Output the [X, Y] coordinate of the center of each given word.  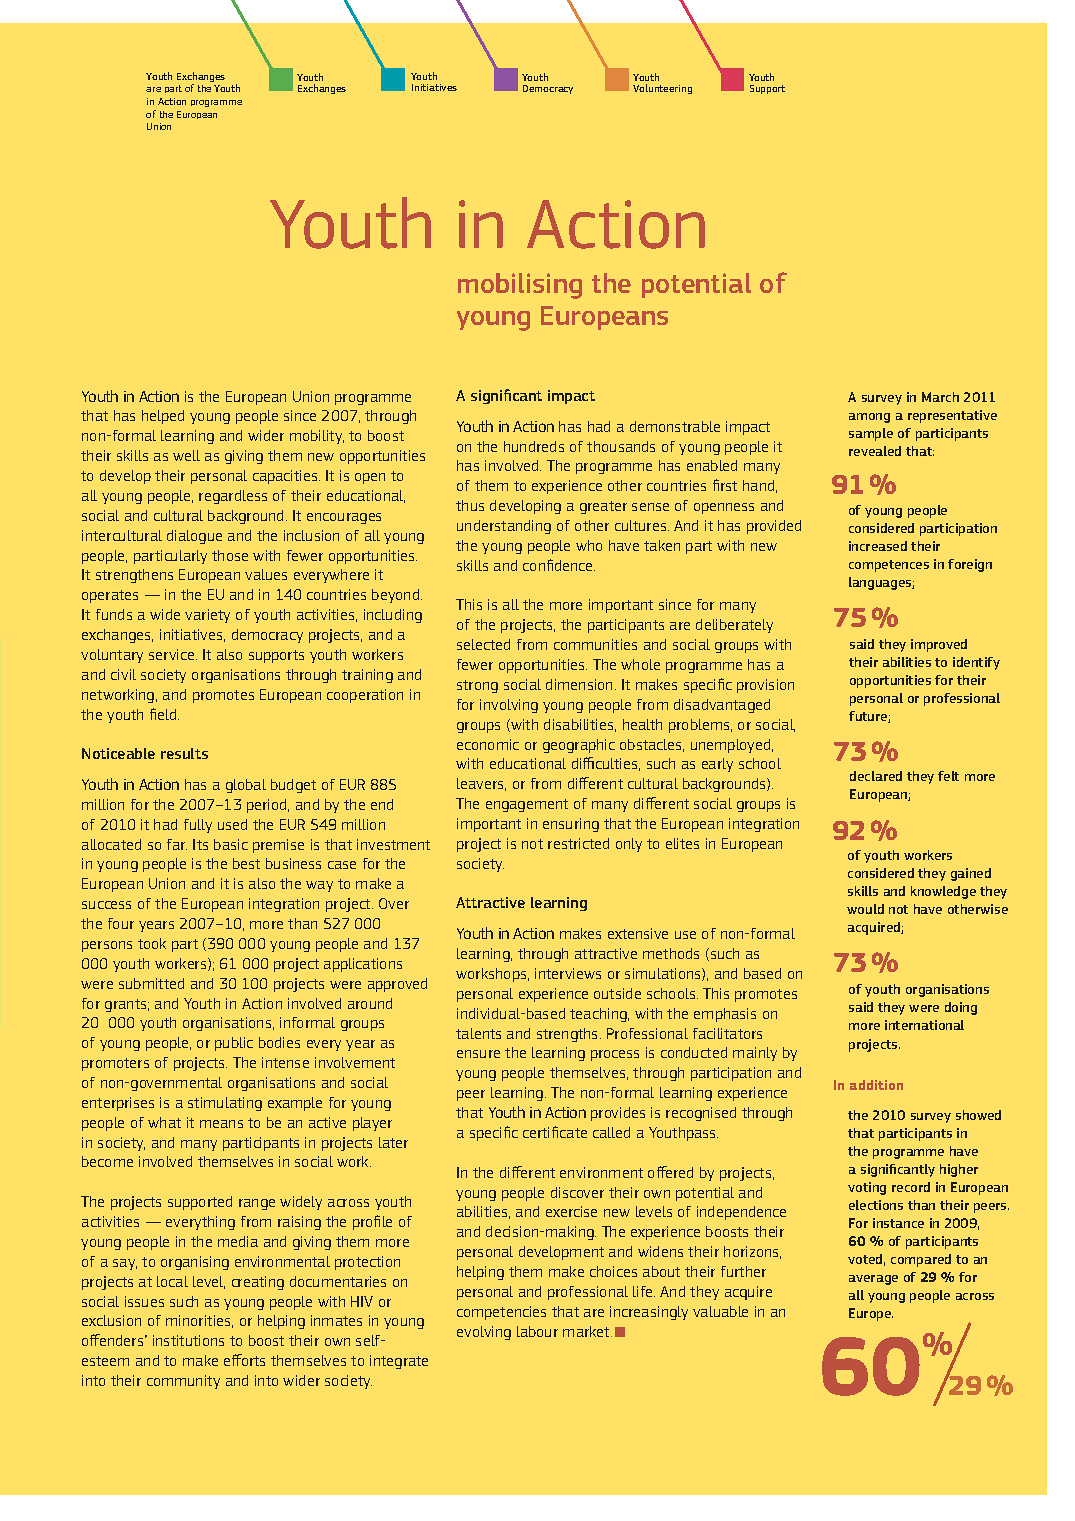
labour [537, 1331]
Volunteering [662, 89]
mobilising [520, 286]
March [940, 397]
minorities [199, 1321]
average [873, 1280]
